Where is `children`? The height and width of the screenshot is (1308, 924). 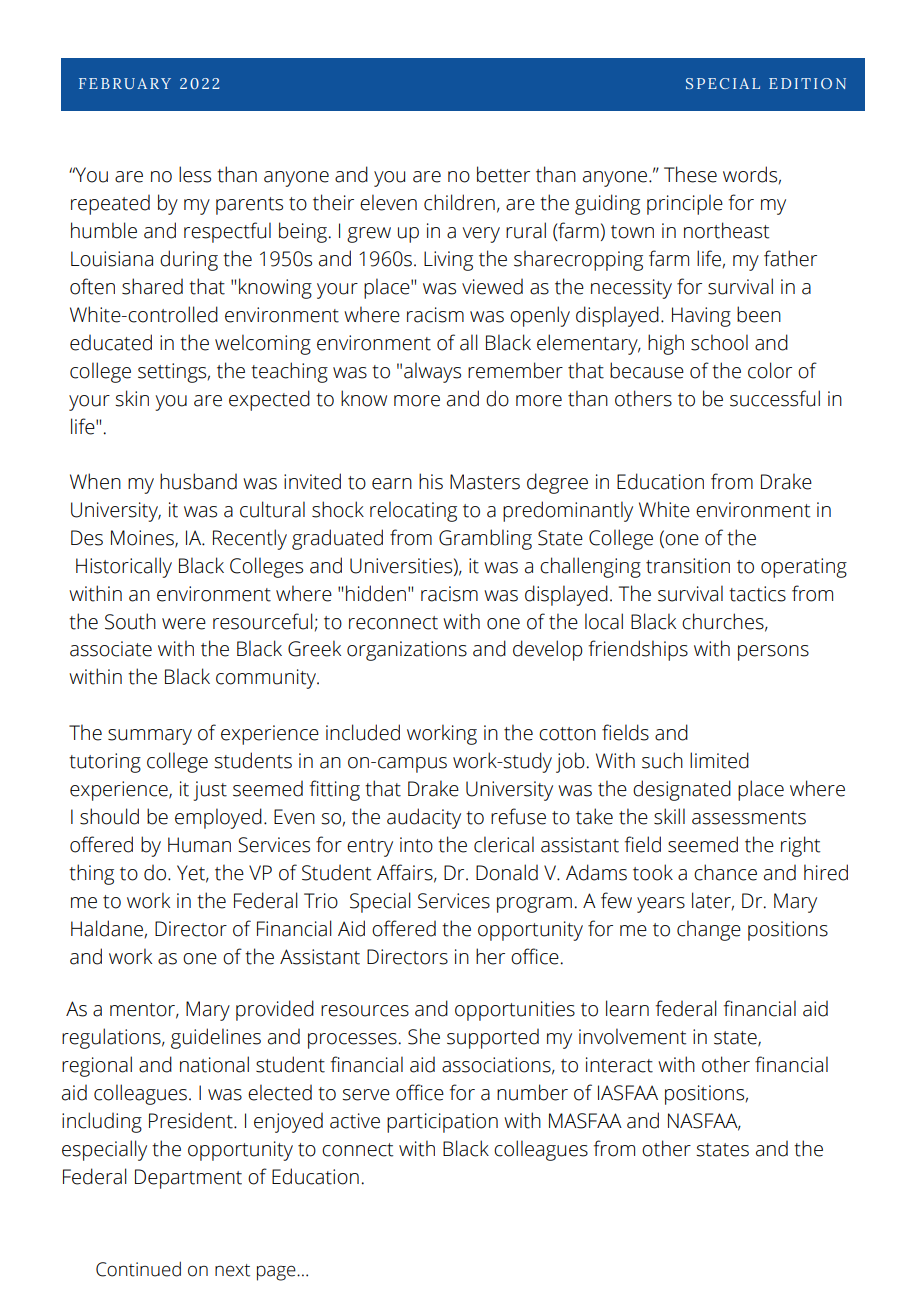 children is located at coordinates (459, 202).
